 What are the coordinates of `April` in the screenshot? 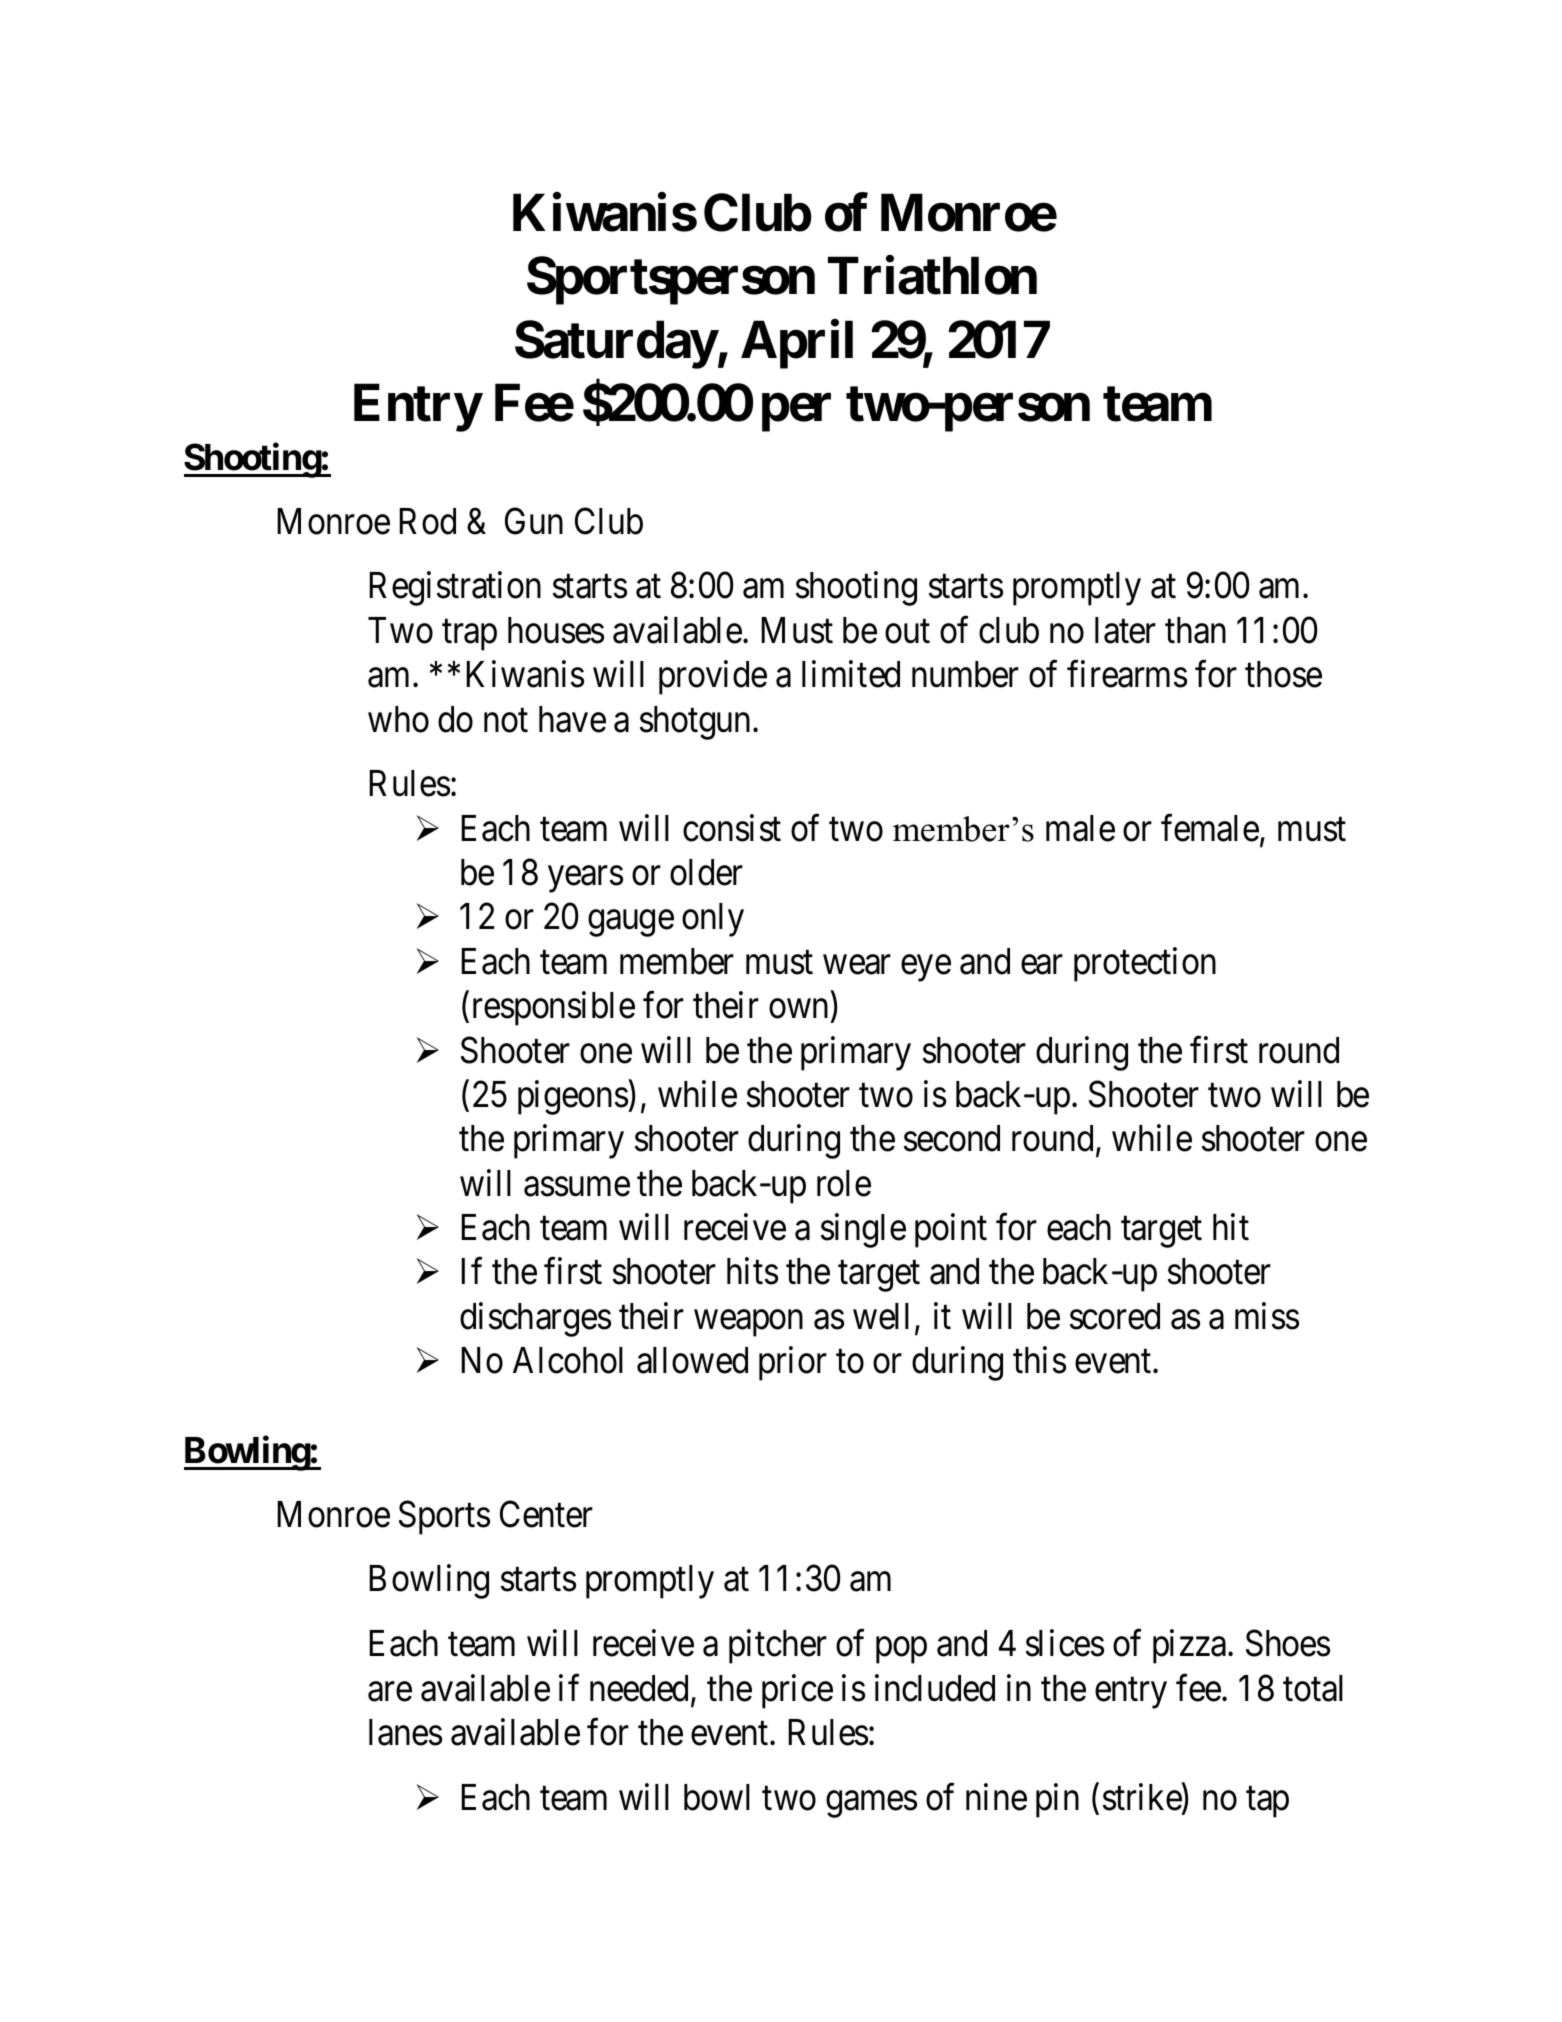 It's located at (797, 344).
